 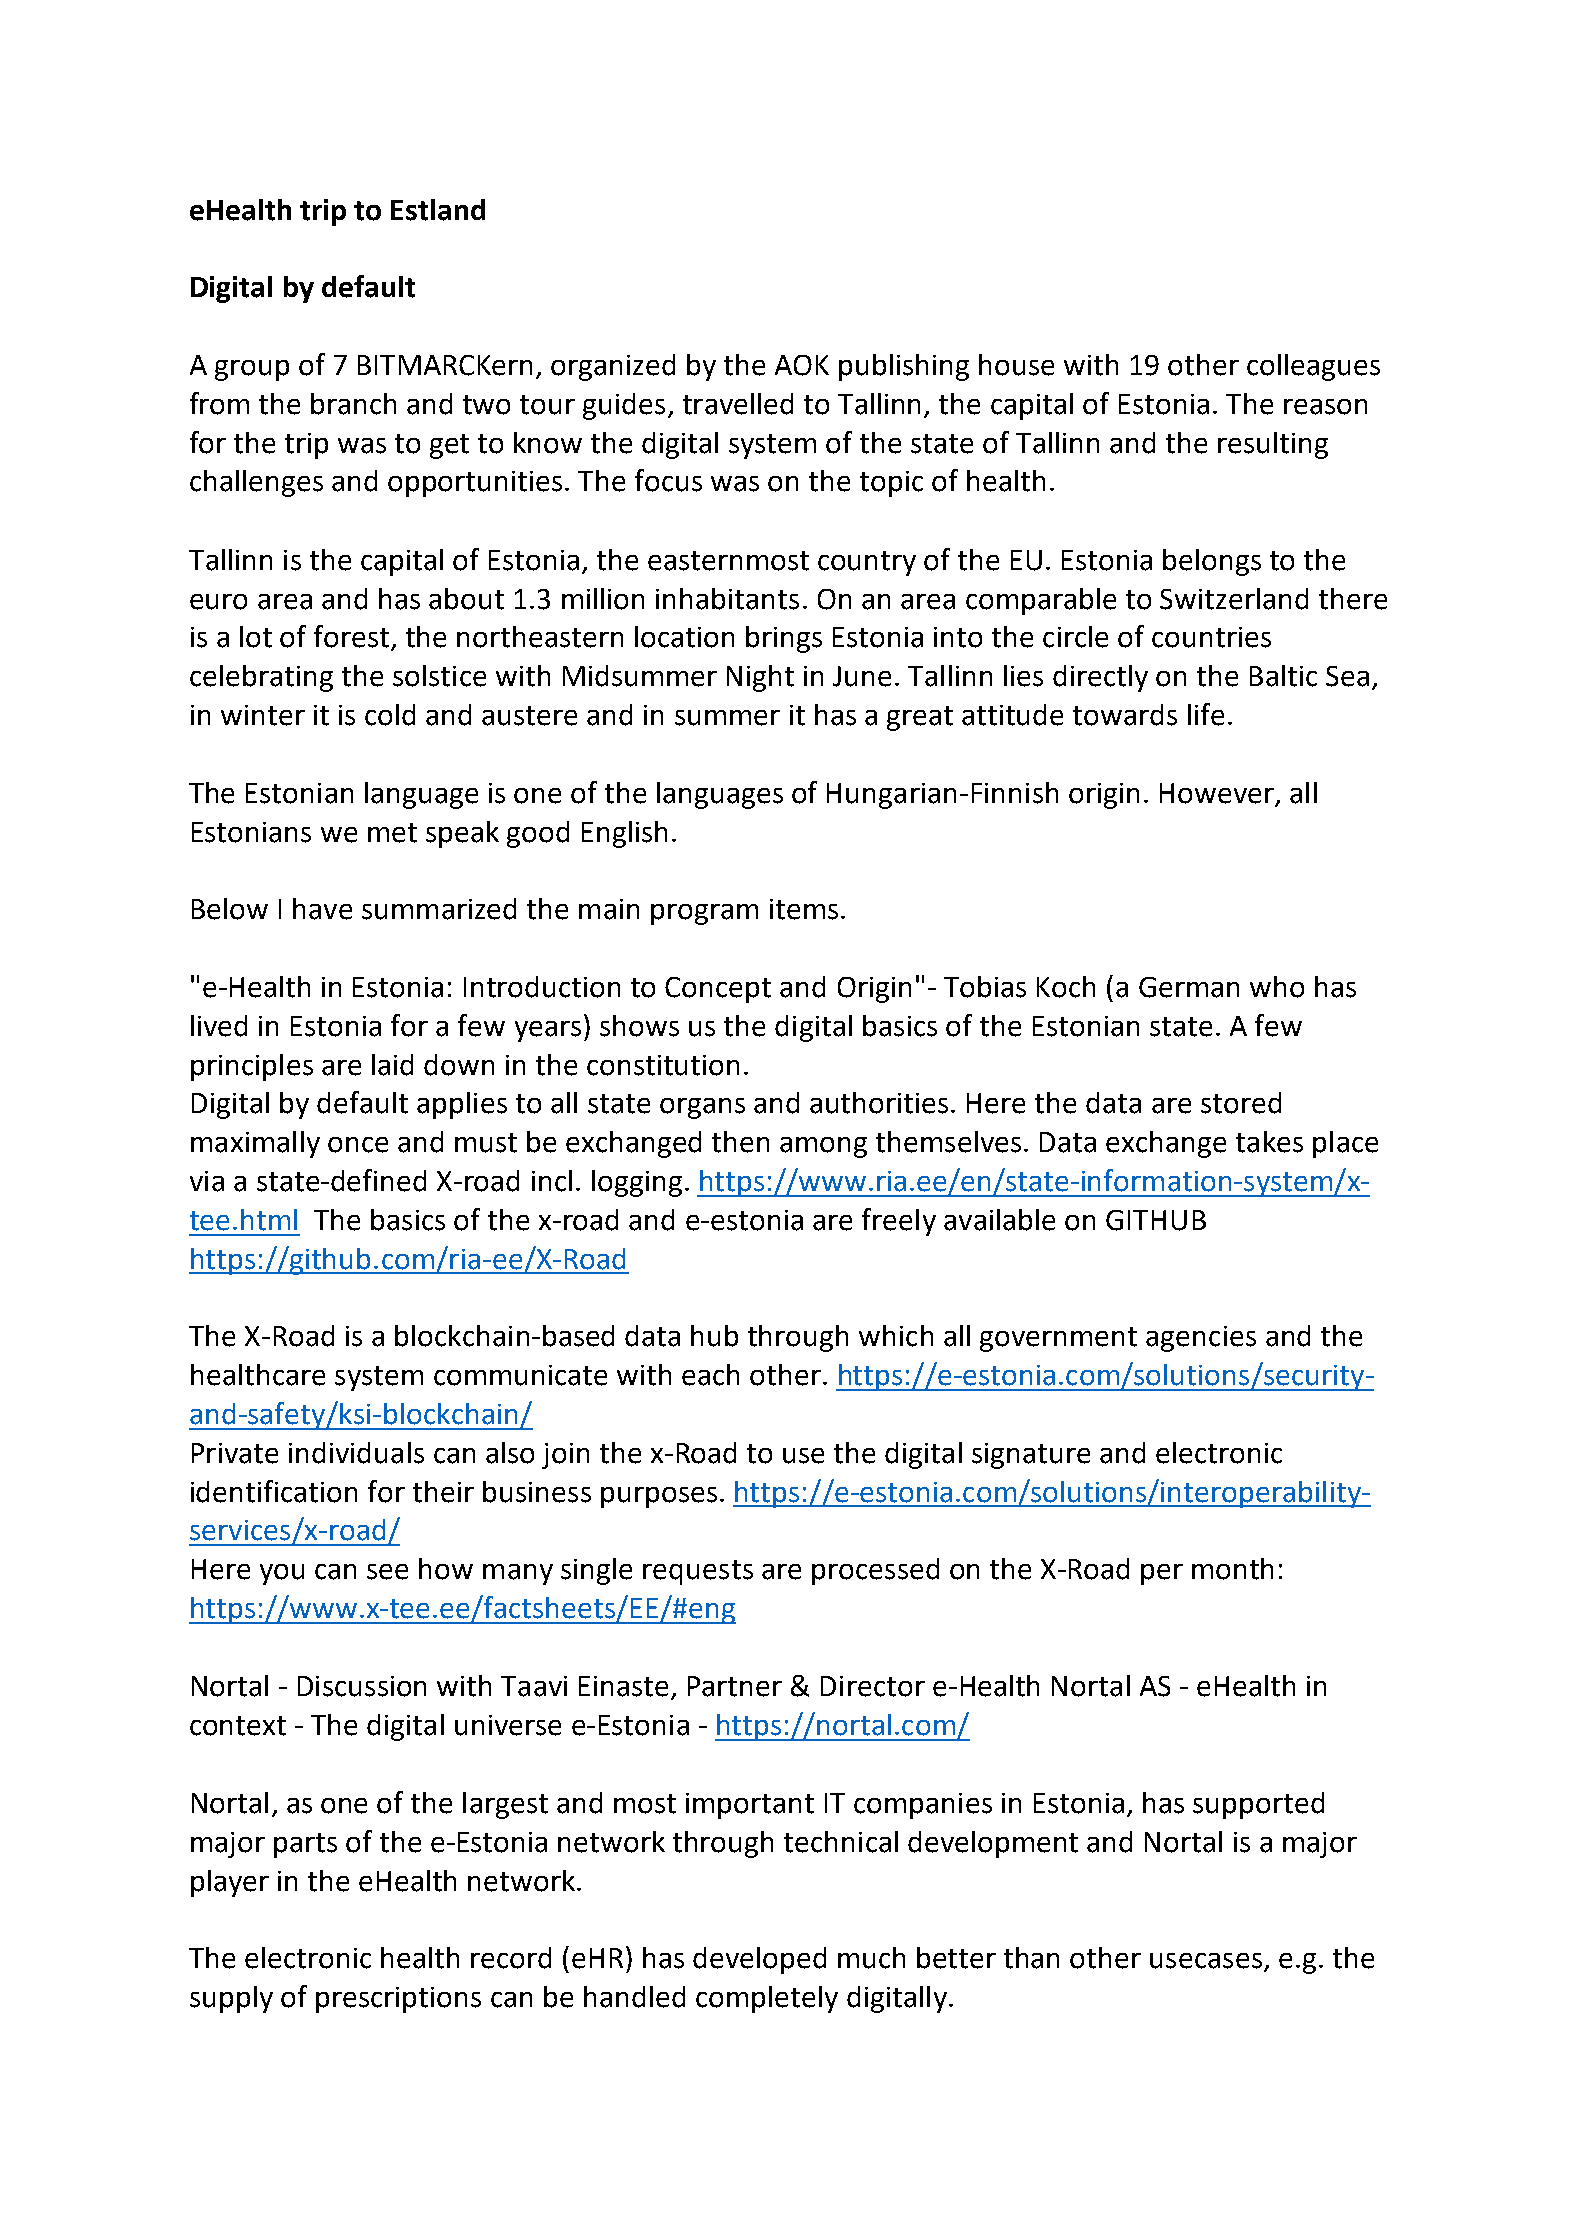 What do you see at coordinates (387, 1572) in the document?
I see `see` at bounding box center [387, 1572].
